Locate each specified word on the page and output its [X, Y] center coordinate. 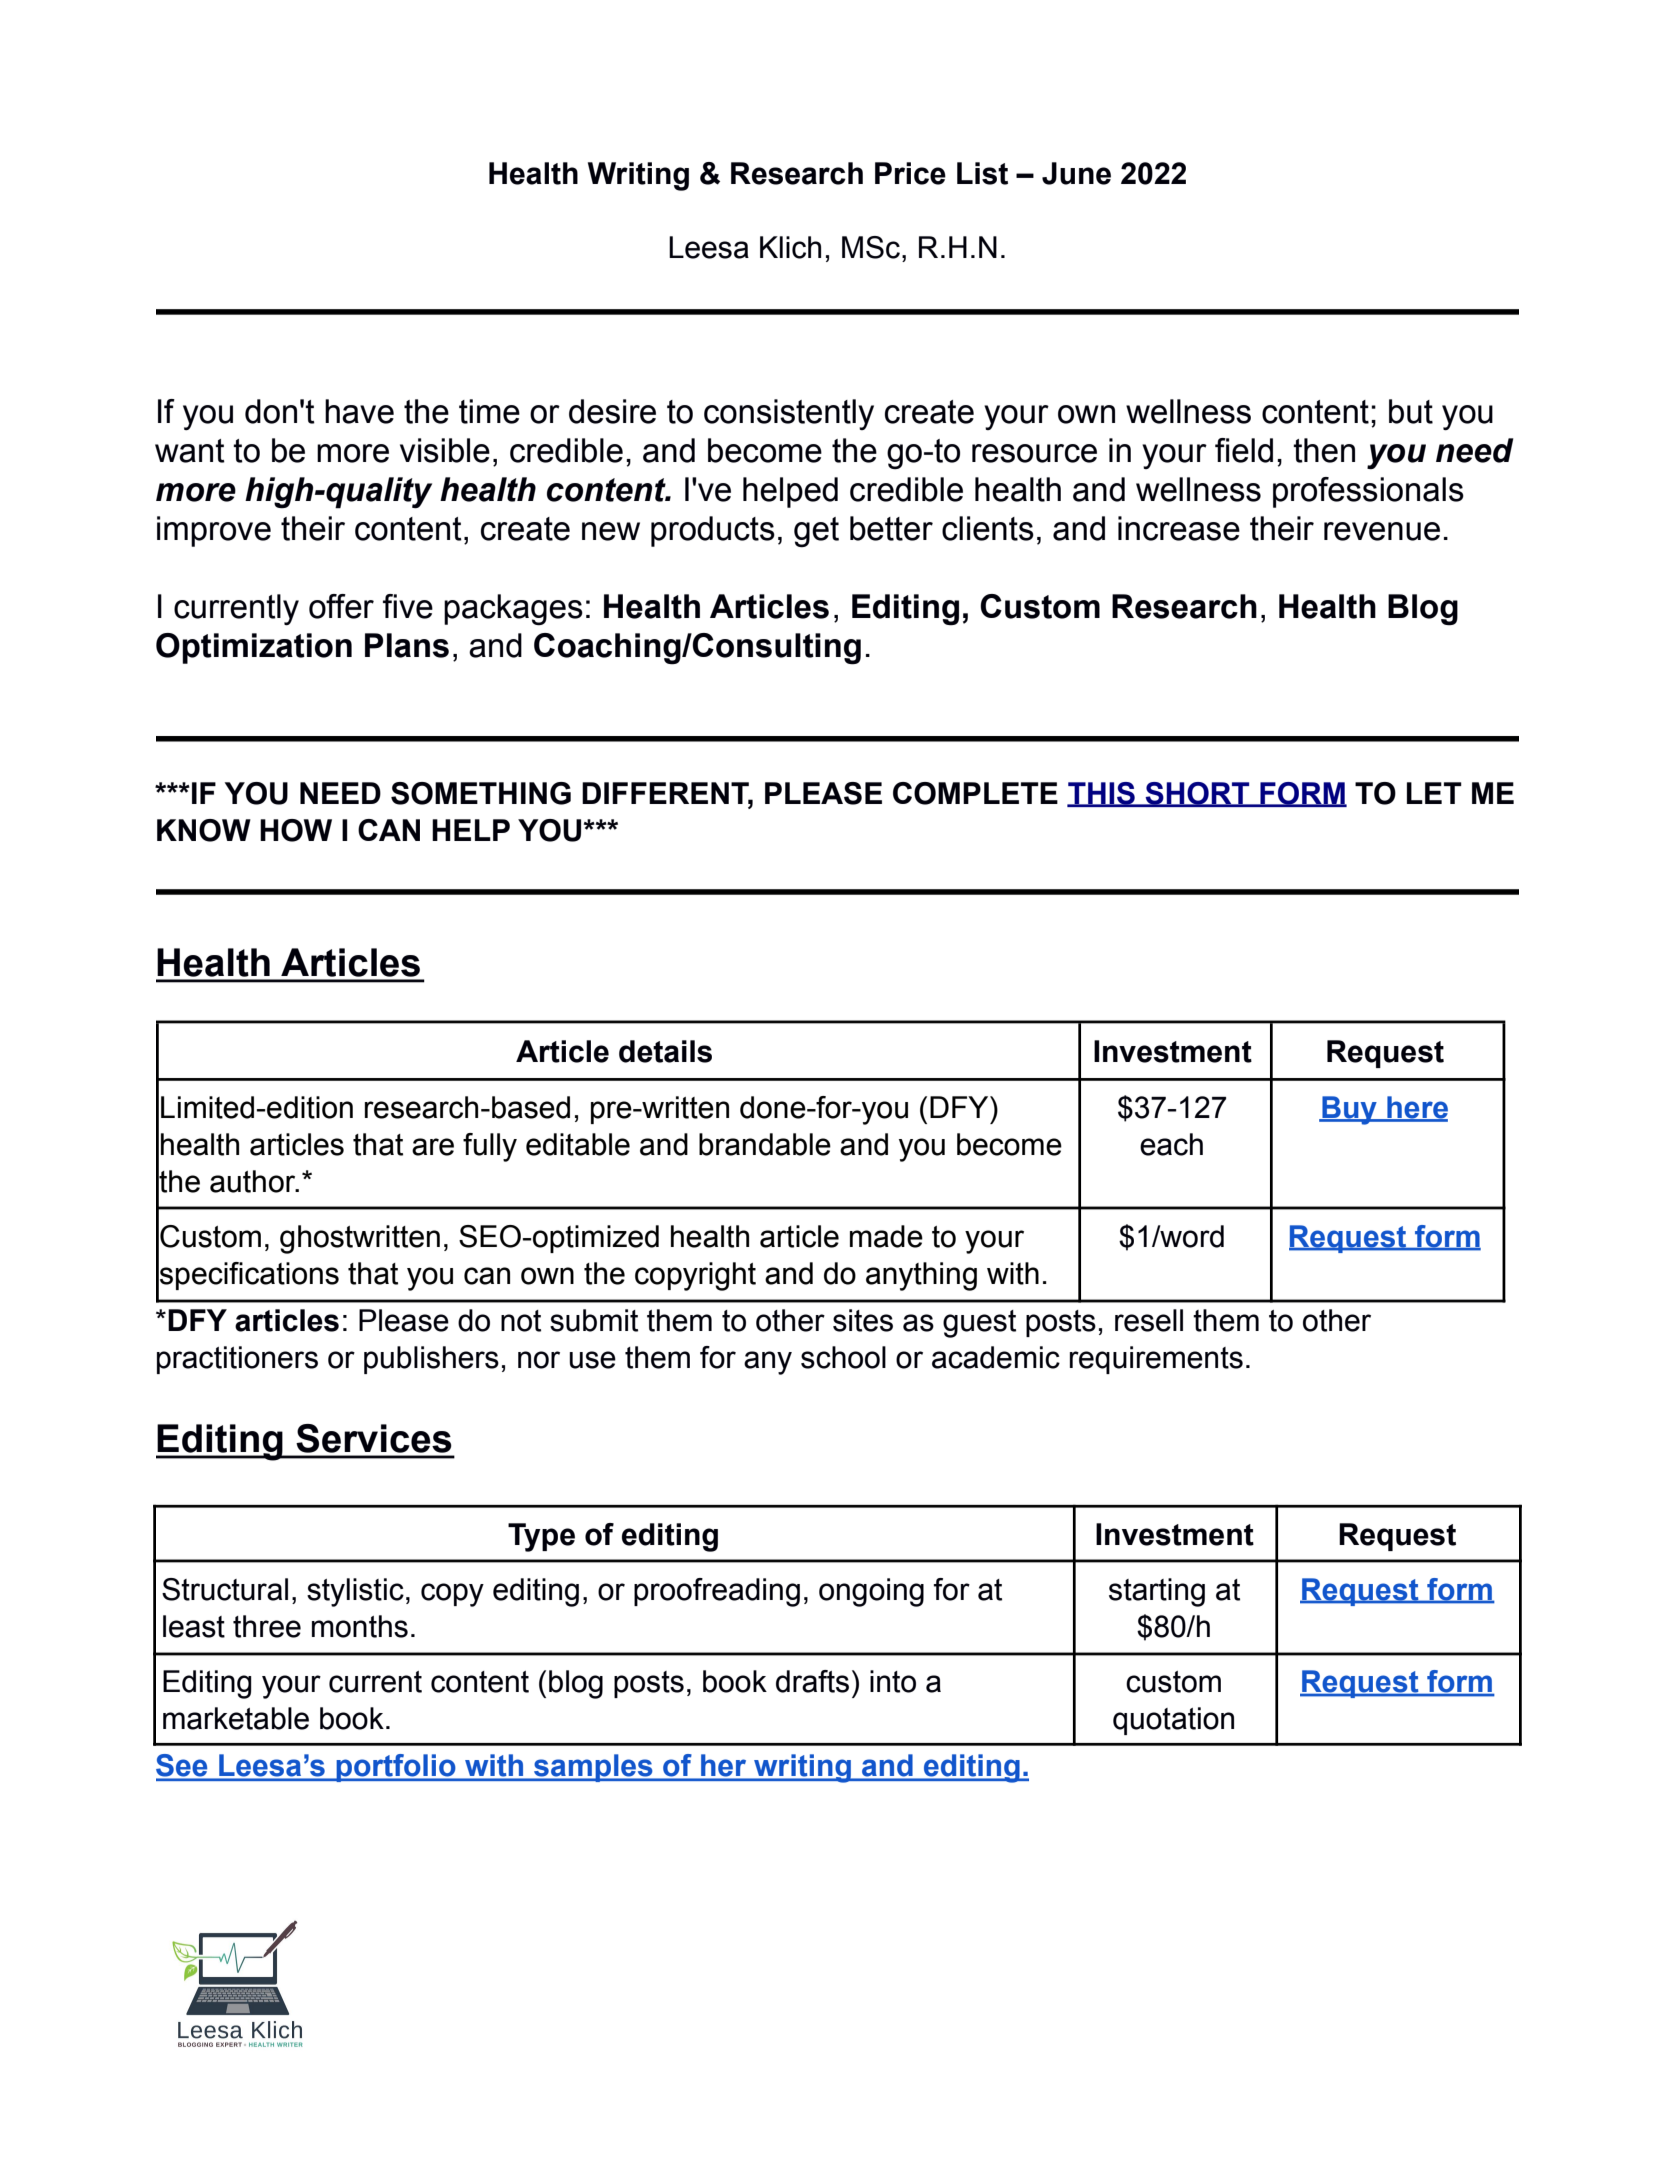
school [843, 1357]
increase [1179, 528]
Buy [1349, 1110]
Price [910, 173]
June [1076, 173]
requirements [1156, 1360]
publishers [431, 1360]
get [816, 532]
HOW [296, 830]
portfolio [396, 1768]
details [665, 1051]
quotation [1173, 1721]
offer [341, 606]
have [359, 411]
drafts [812, 1681]
